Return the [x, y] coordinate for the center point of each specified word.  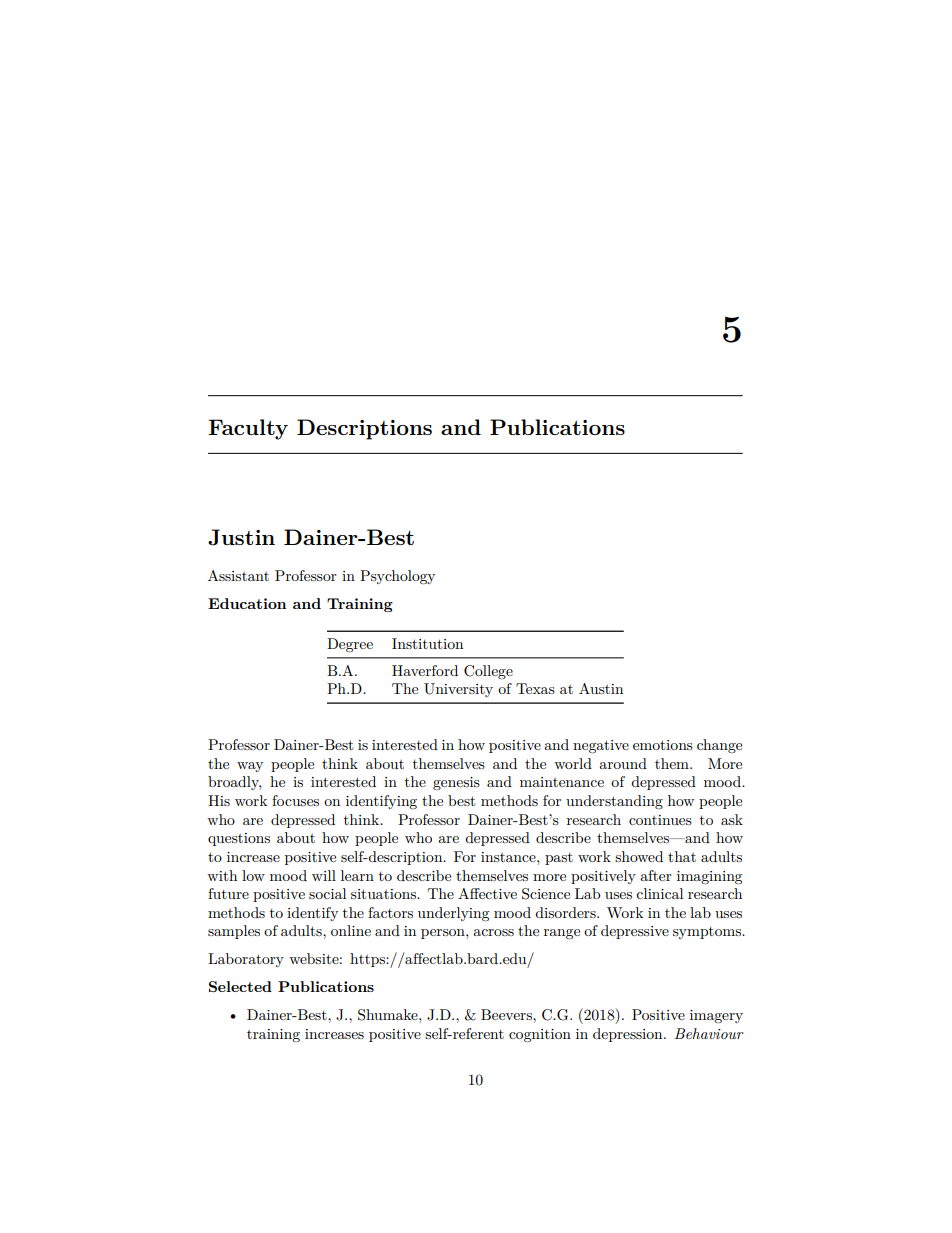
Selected [240, 986]
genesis [456, 783]
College [488, 672]
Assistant [238, 575]
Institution [427, 643]
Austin [601, 688]
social [327, 893]
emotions [663, 745]
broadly [234, 783]
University [458, 690]
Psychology [397, 577]
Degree [350, 645]
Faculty [248, 429]
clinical [659, 893]
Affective [487, 893]
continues [660, 820]
